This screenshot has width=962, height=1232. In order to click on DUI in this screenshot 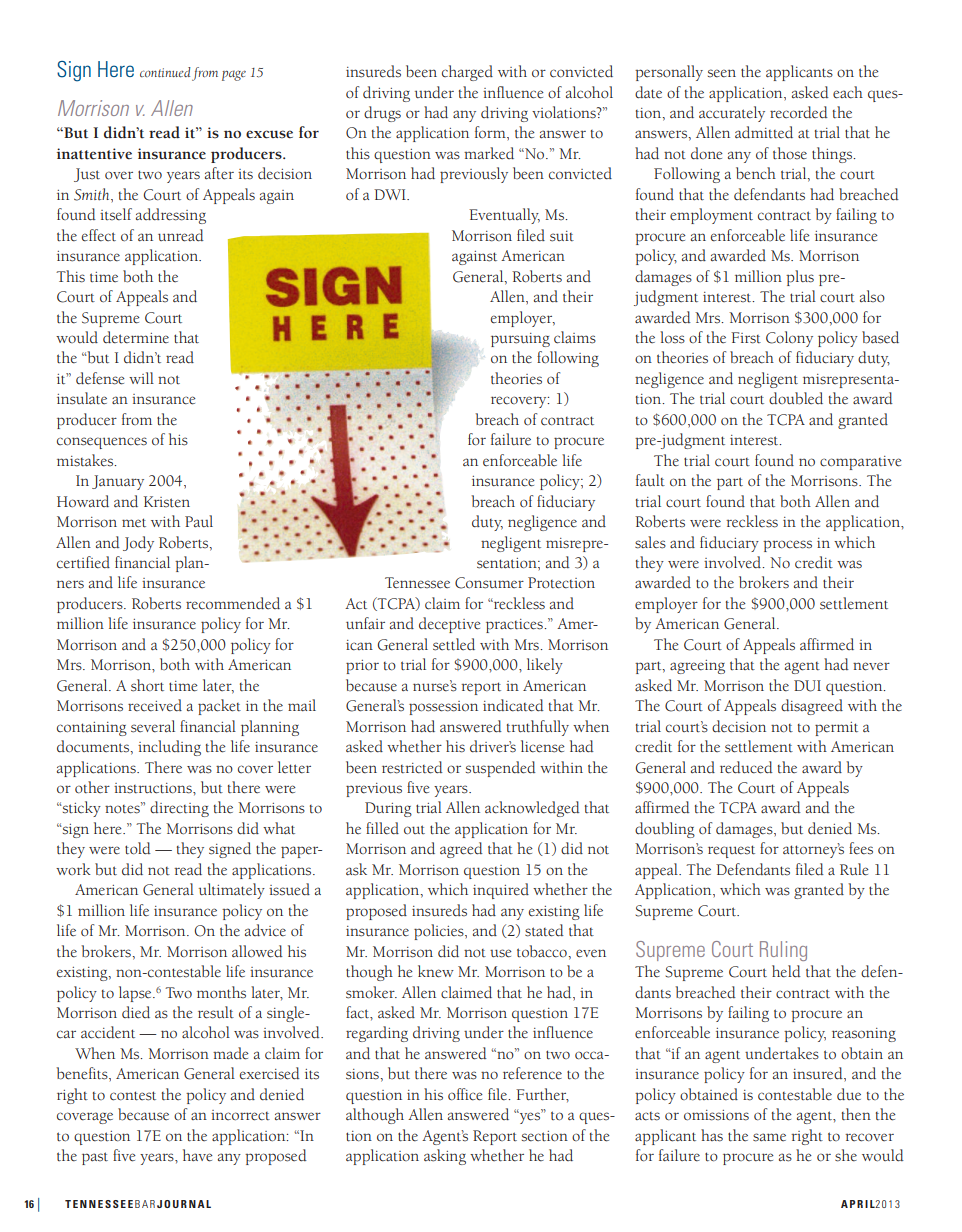, I will do `click(807, 686)`.
